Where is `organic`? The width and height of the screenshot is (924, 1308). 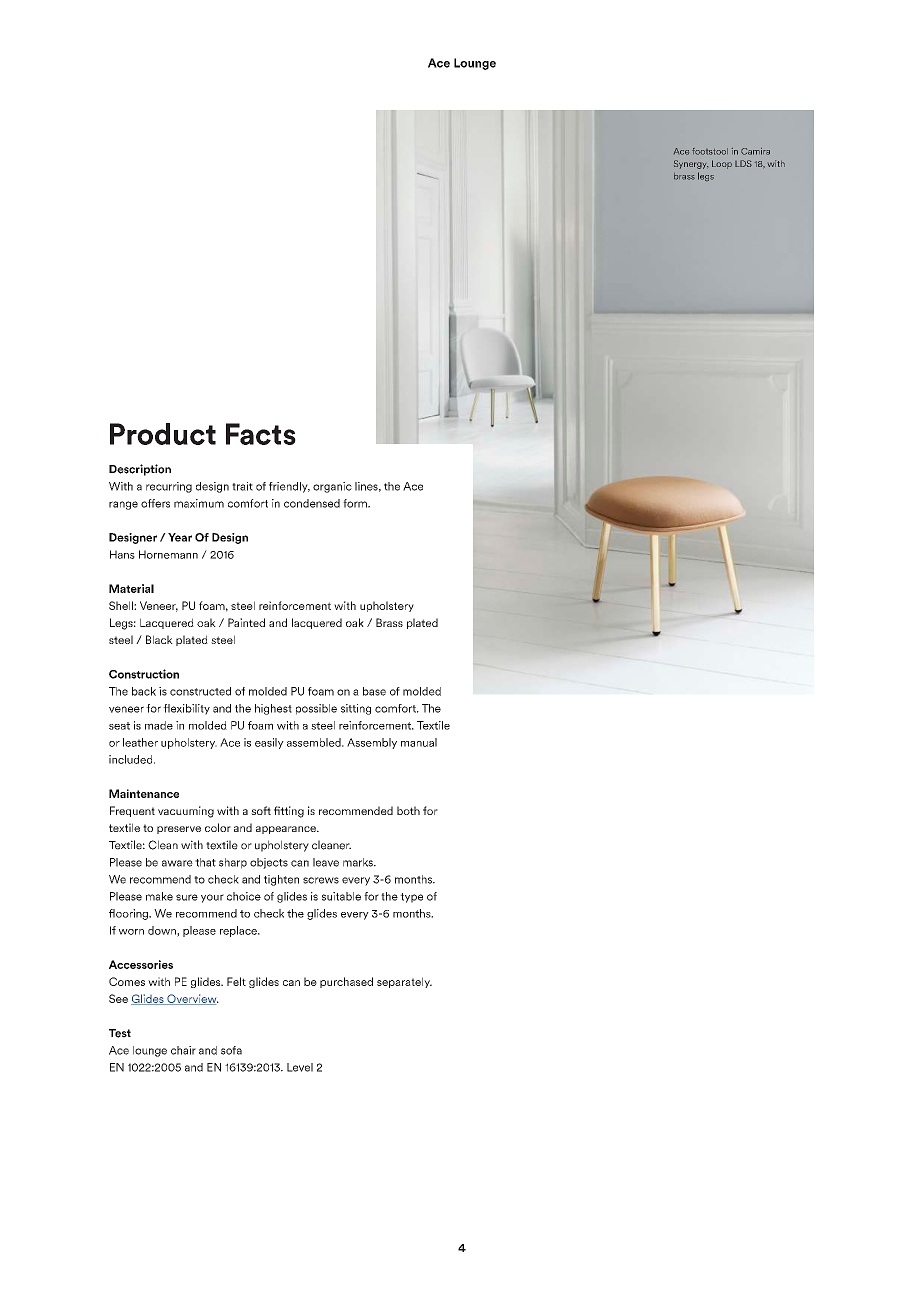
organic is located at coordinates (332, 487).
